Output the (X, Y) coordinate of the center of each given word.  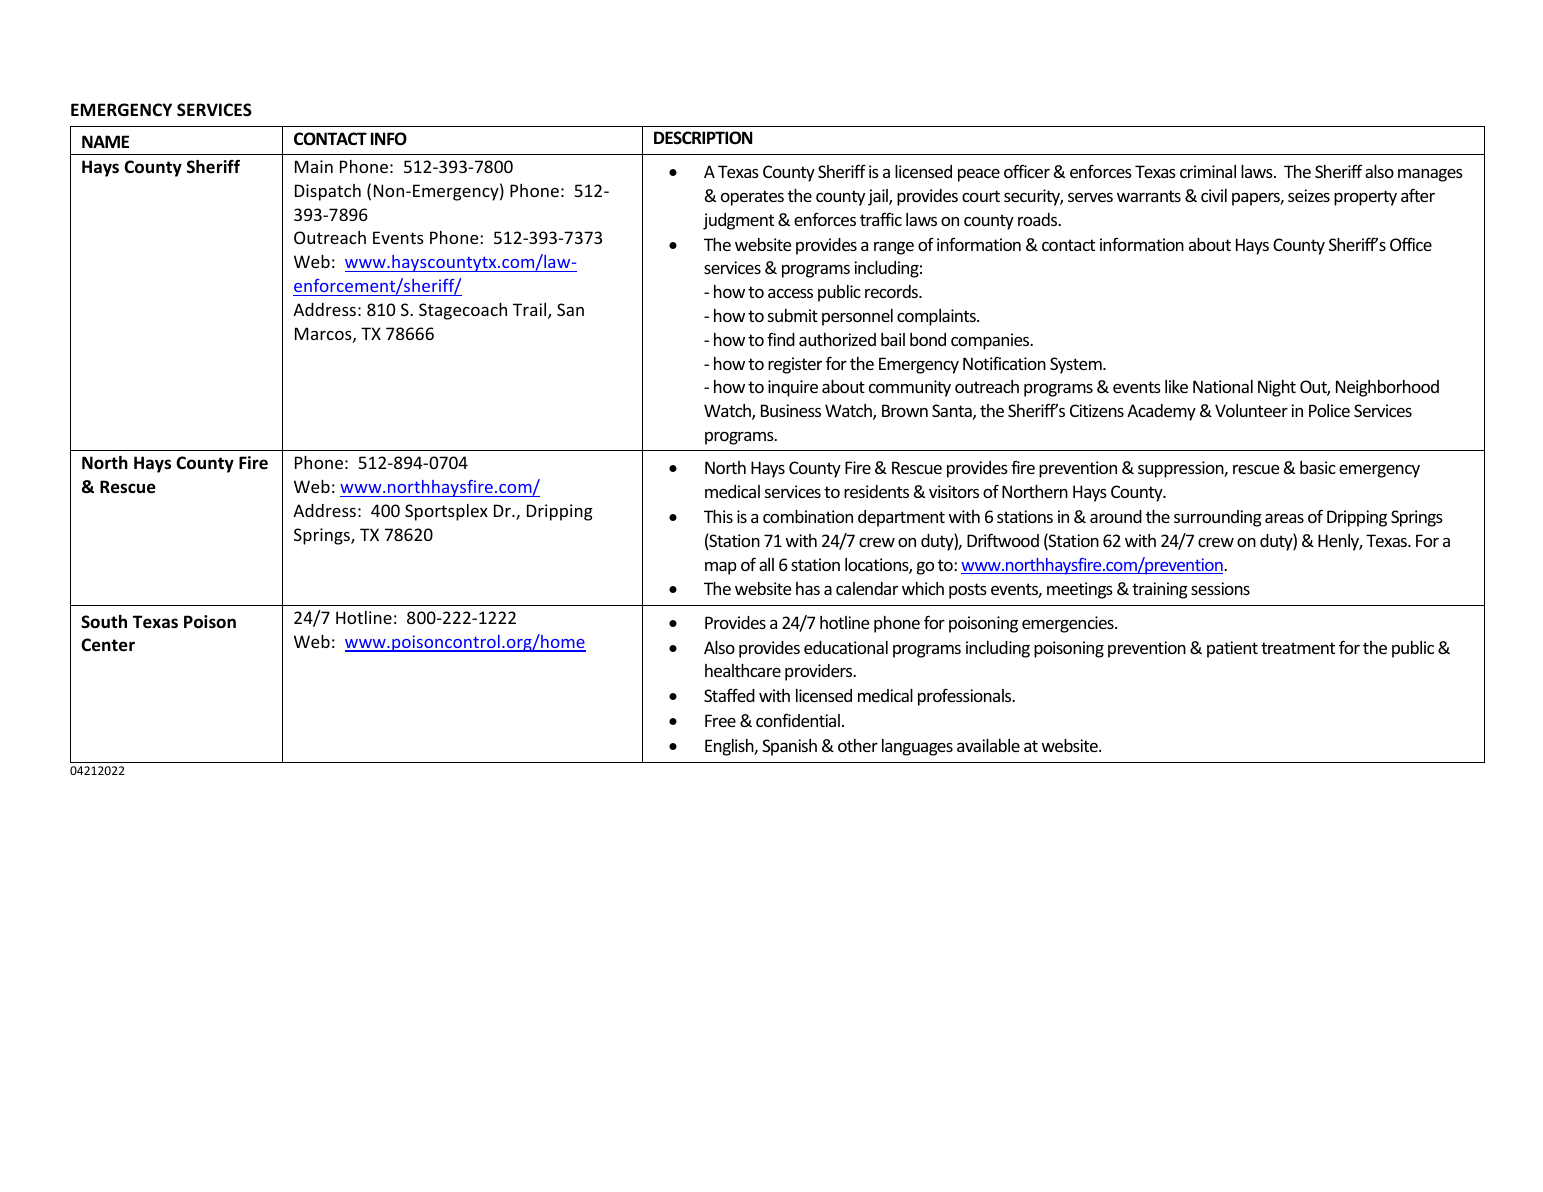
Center (108, 645)
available (988, 745)
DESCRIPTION (703, 138)
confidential (798, 720)
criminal (1208, 171)
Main (314, 166)
